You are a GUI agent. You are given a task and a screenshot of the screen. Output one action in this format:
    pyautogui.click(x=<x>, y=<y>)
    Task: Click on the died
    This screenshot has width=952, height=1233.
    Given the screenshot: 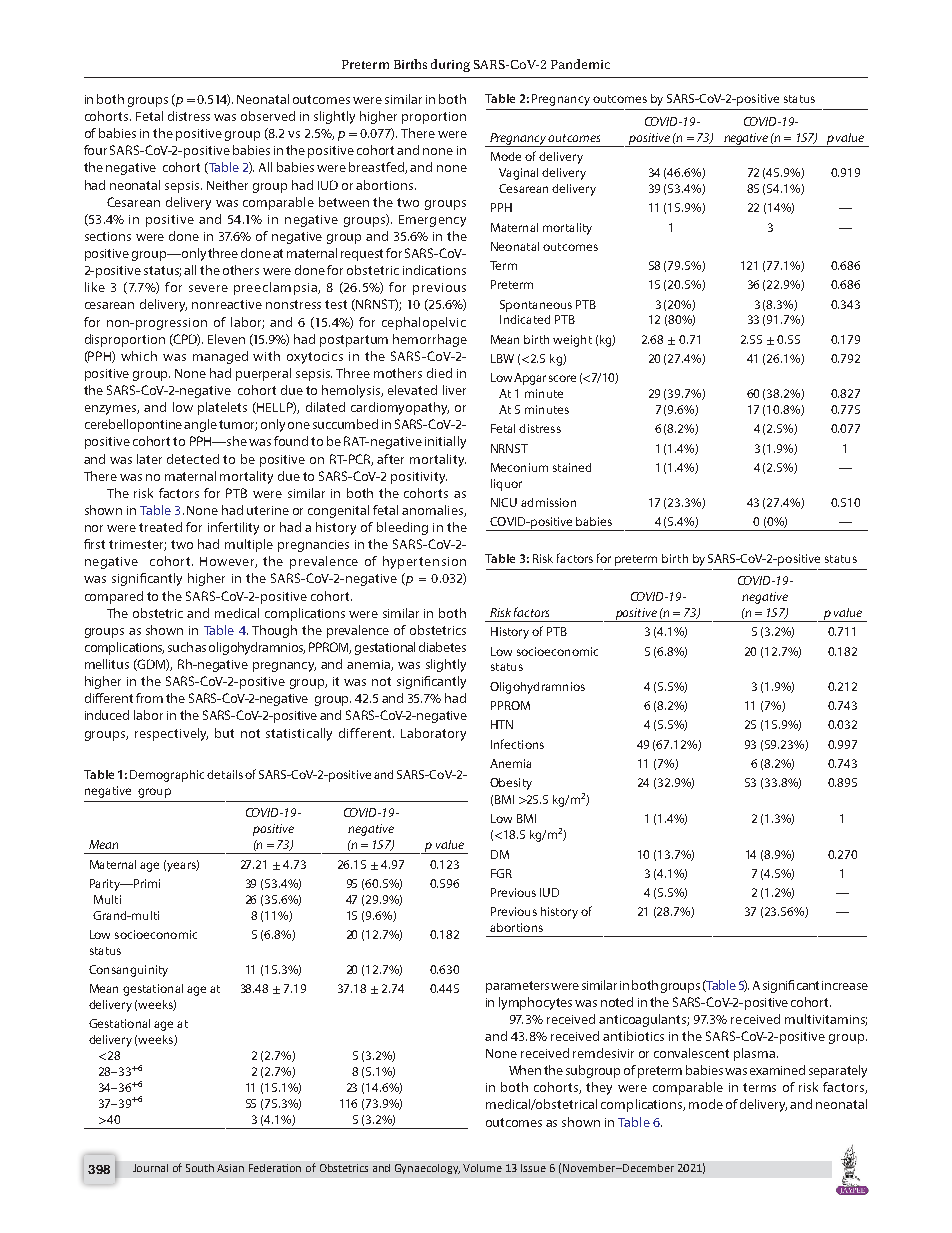 What is the action you would take?
    pyautogui.click(x=439, y=373)
